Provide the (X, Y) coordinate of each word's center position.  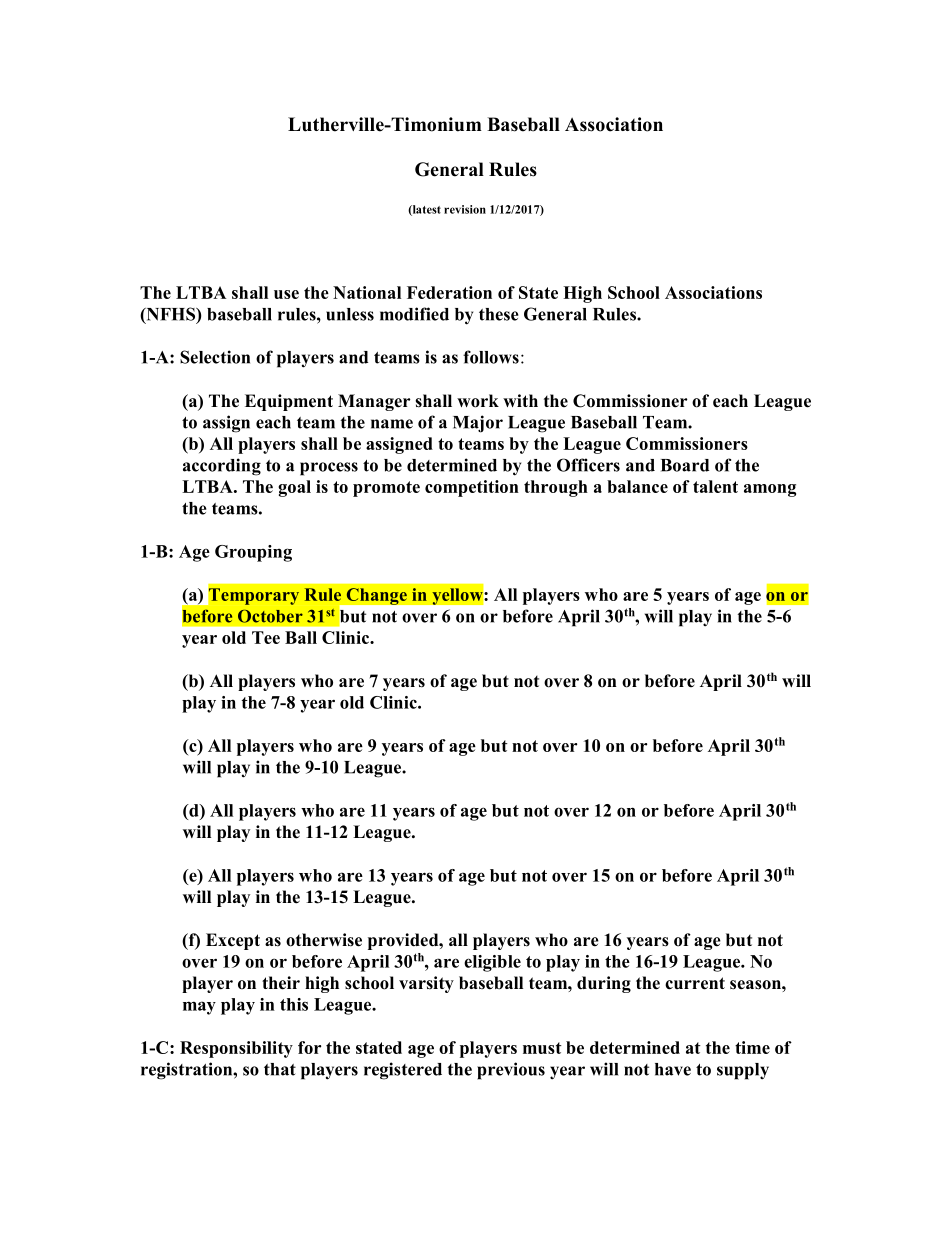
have (673, 1069)
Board (685, 465)
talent (715, 486)
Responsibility (236, 1049)
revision (465, 209)
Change (376, 596)
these (499, 314)
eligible (492, 963)
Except (233, 941)
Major (478, 424)
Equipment (289, 402)
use (286, 294)
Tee (266, 637)
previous (511, 1071)
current (695, 983)
